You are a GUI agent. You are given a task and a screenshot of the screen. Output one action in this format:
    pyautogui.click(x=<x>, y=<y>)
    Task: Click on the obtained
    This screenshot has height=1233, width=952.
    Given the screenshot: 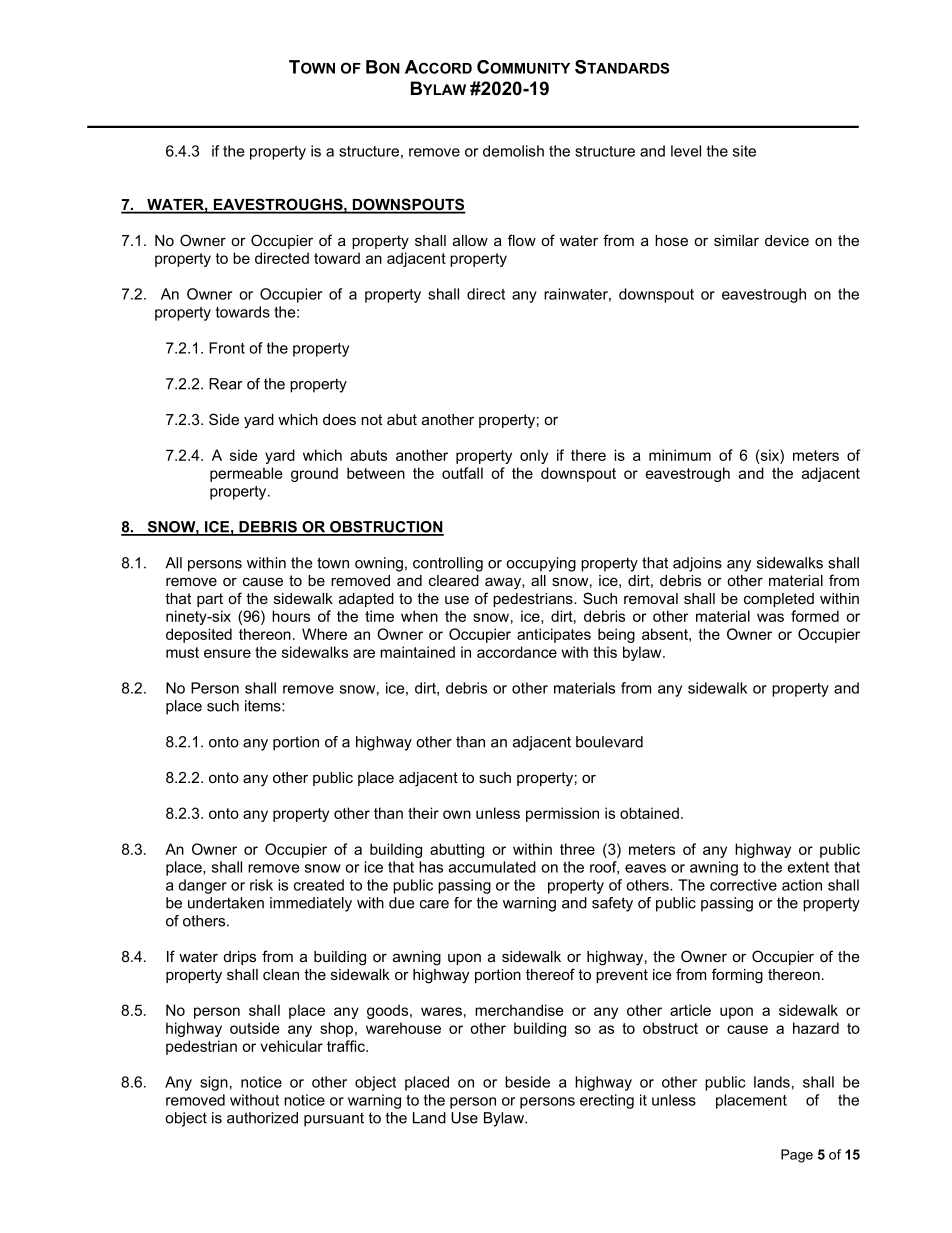 What is the action you would take?
    pyautogui.click(x=649, y=813)
